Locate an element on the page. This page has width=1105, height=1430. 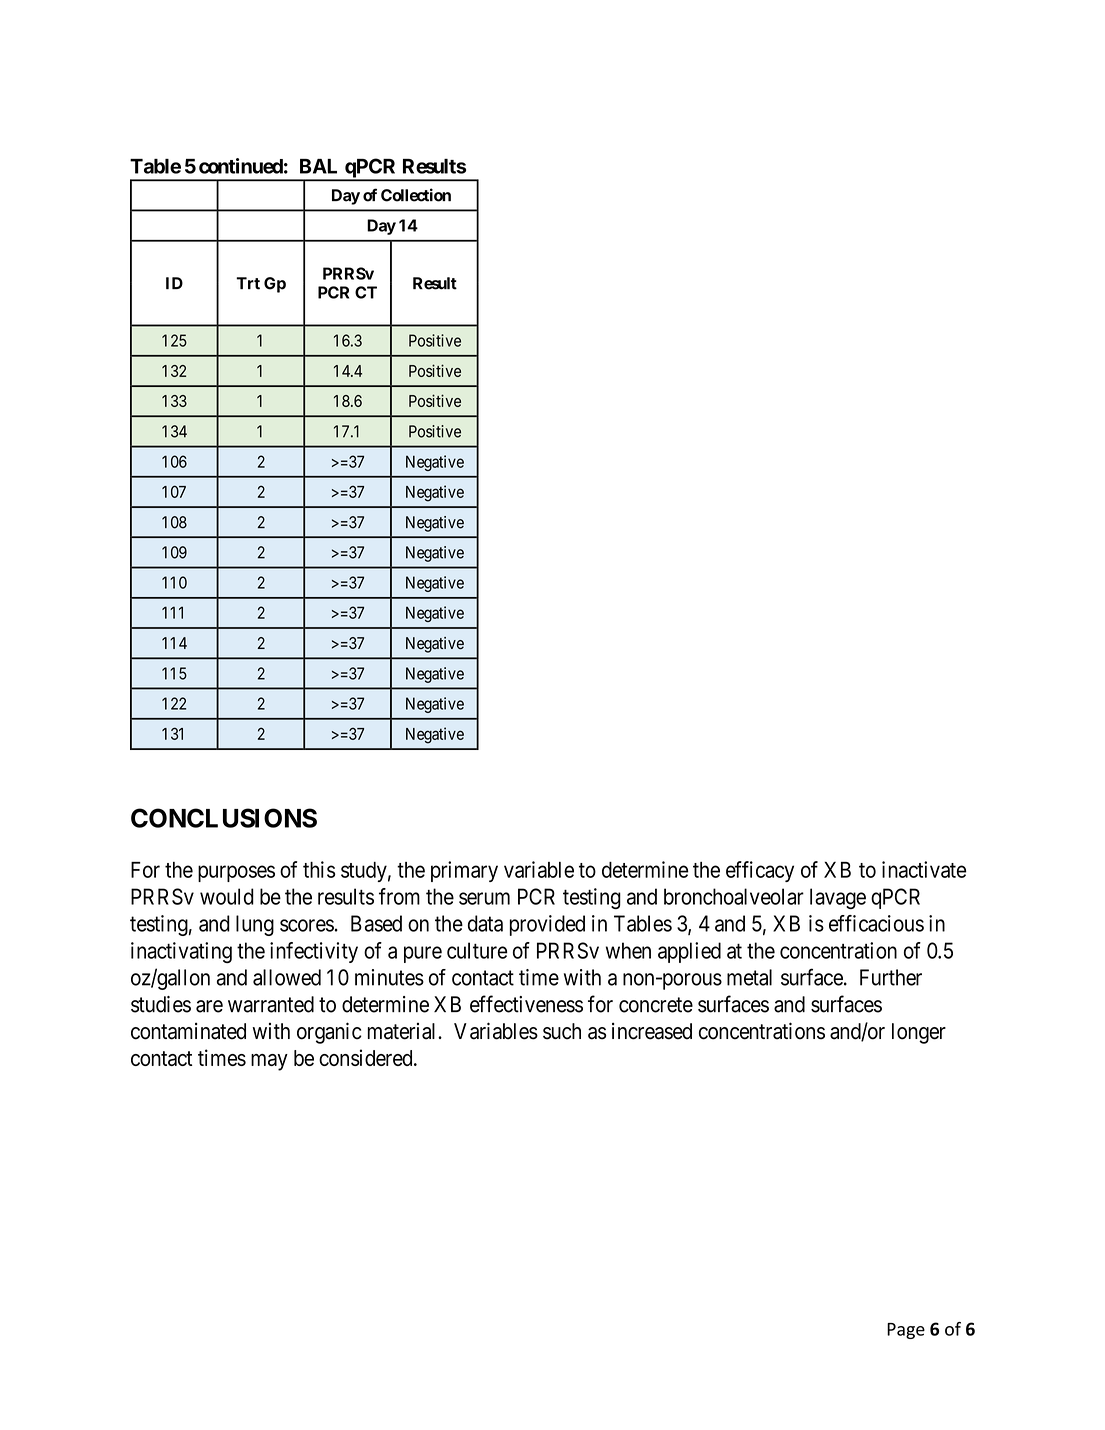
purposes is located at coordinates (236, 873).
